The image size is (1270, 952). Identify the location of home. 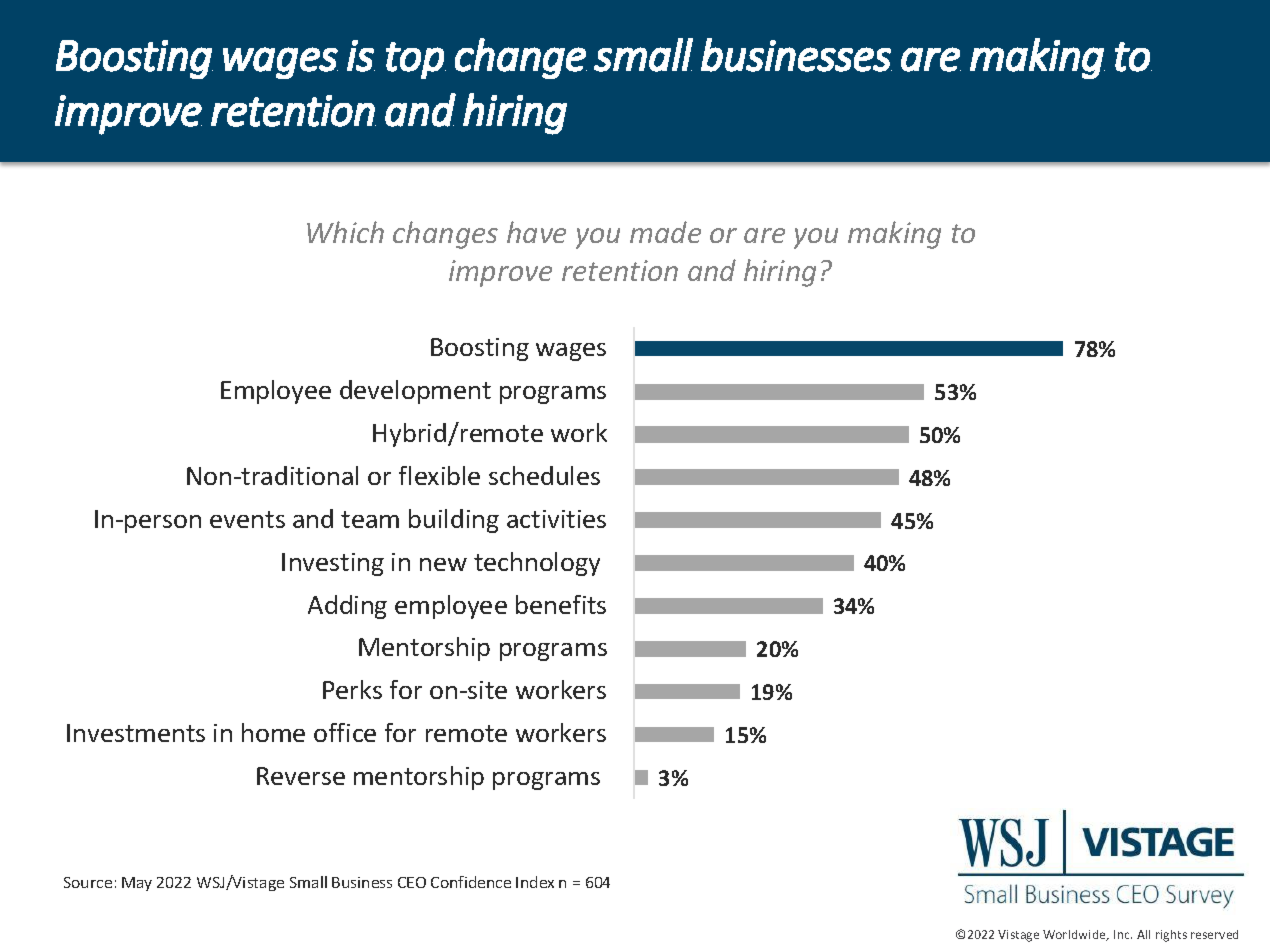
(273, 732).
